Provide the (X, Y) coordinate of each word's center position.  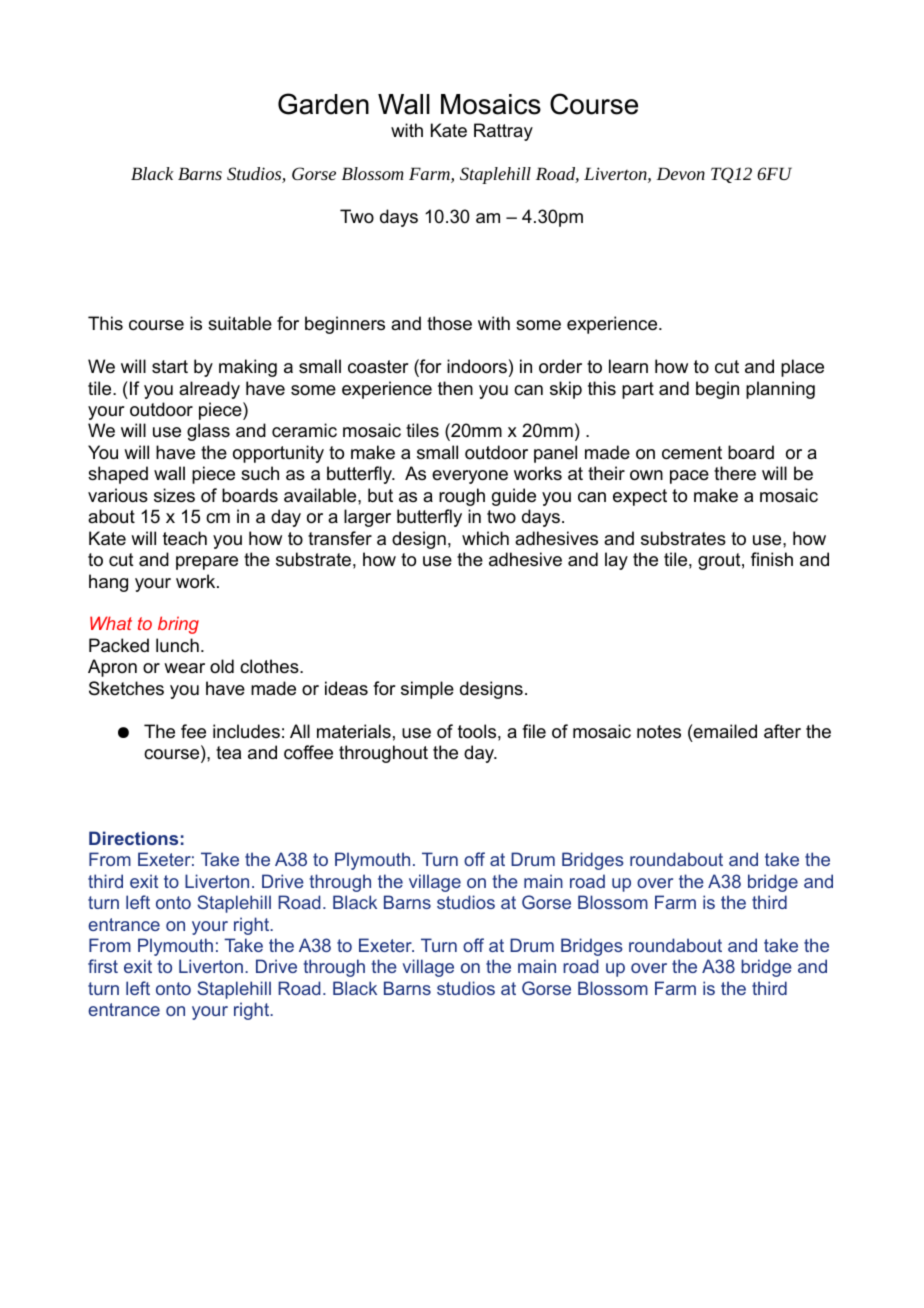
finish (772, 559)
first (103, 966)
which (485, 538)
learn (628, 366)
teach (185, 538)
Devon (680, 173)
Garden (323, 104)
